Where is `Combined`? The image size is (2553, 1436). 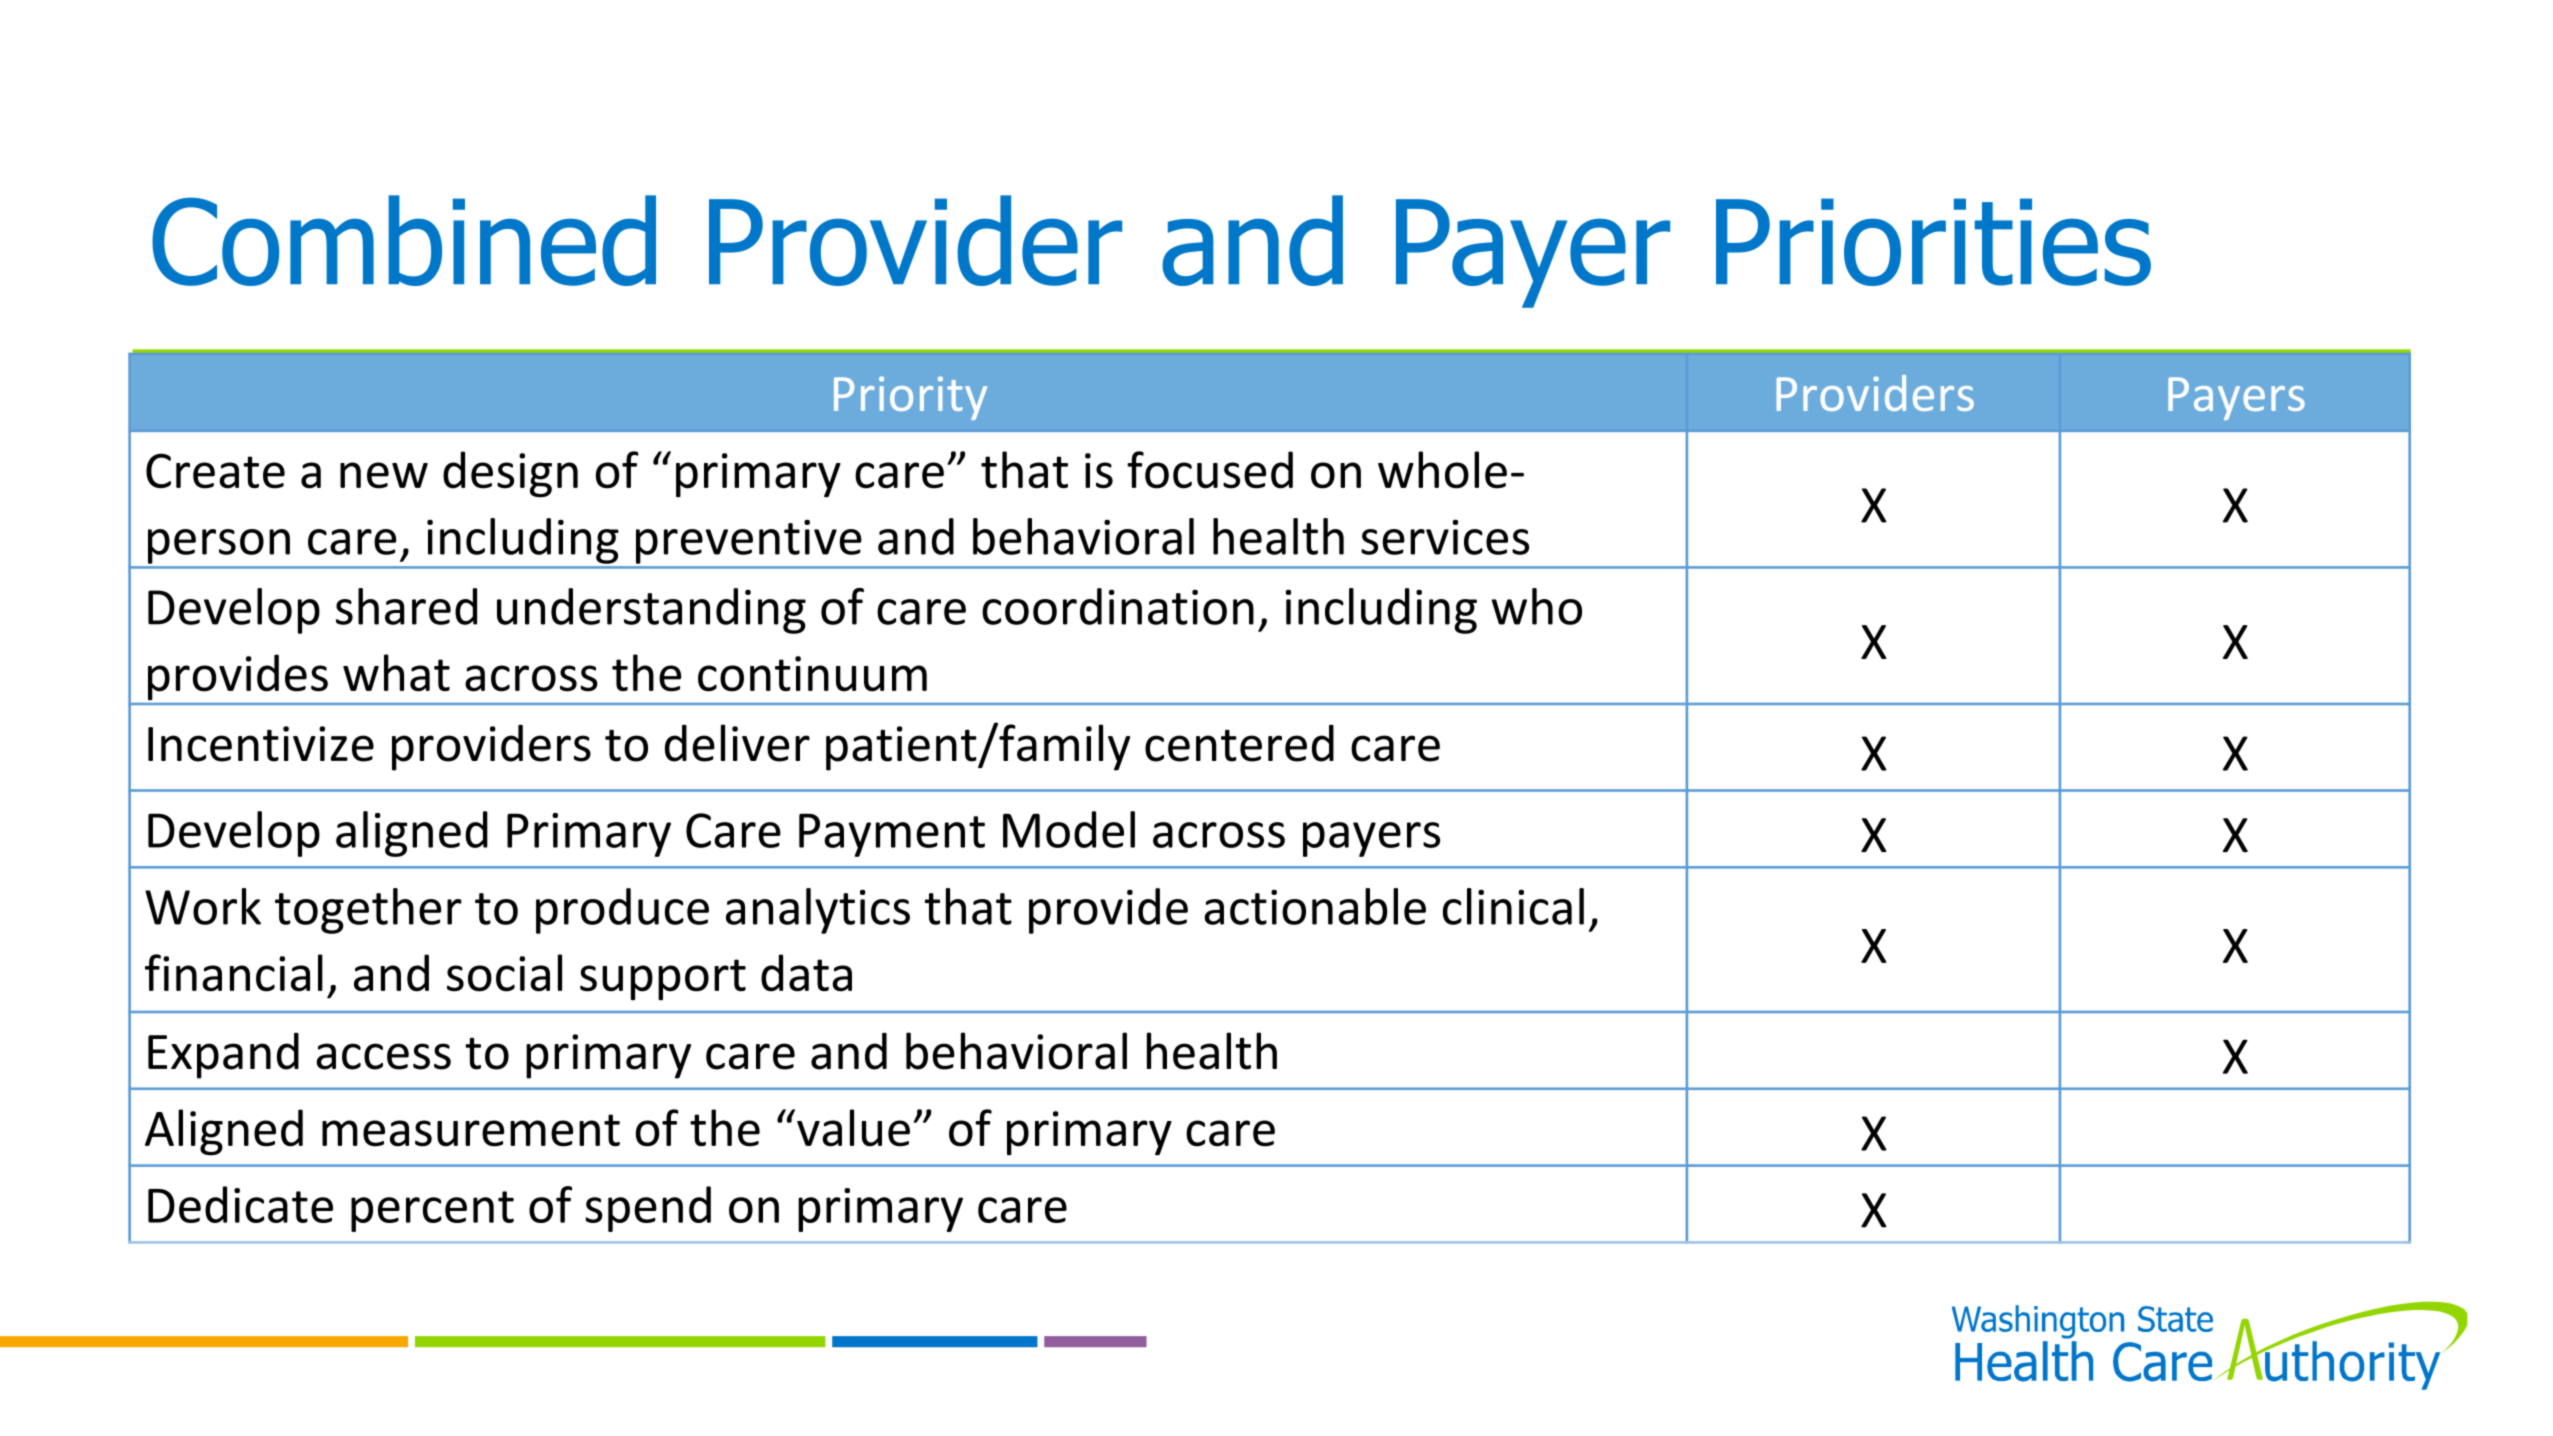 Combined is located at coordinates (404, 240).
